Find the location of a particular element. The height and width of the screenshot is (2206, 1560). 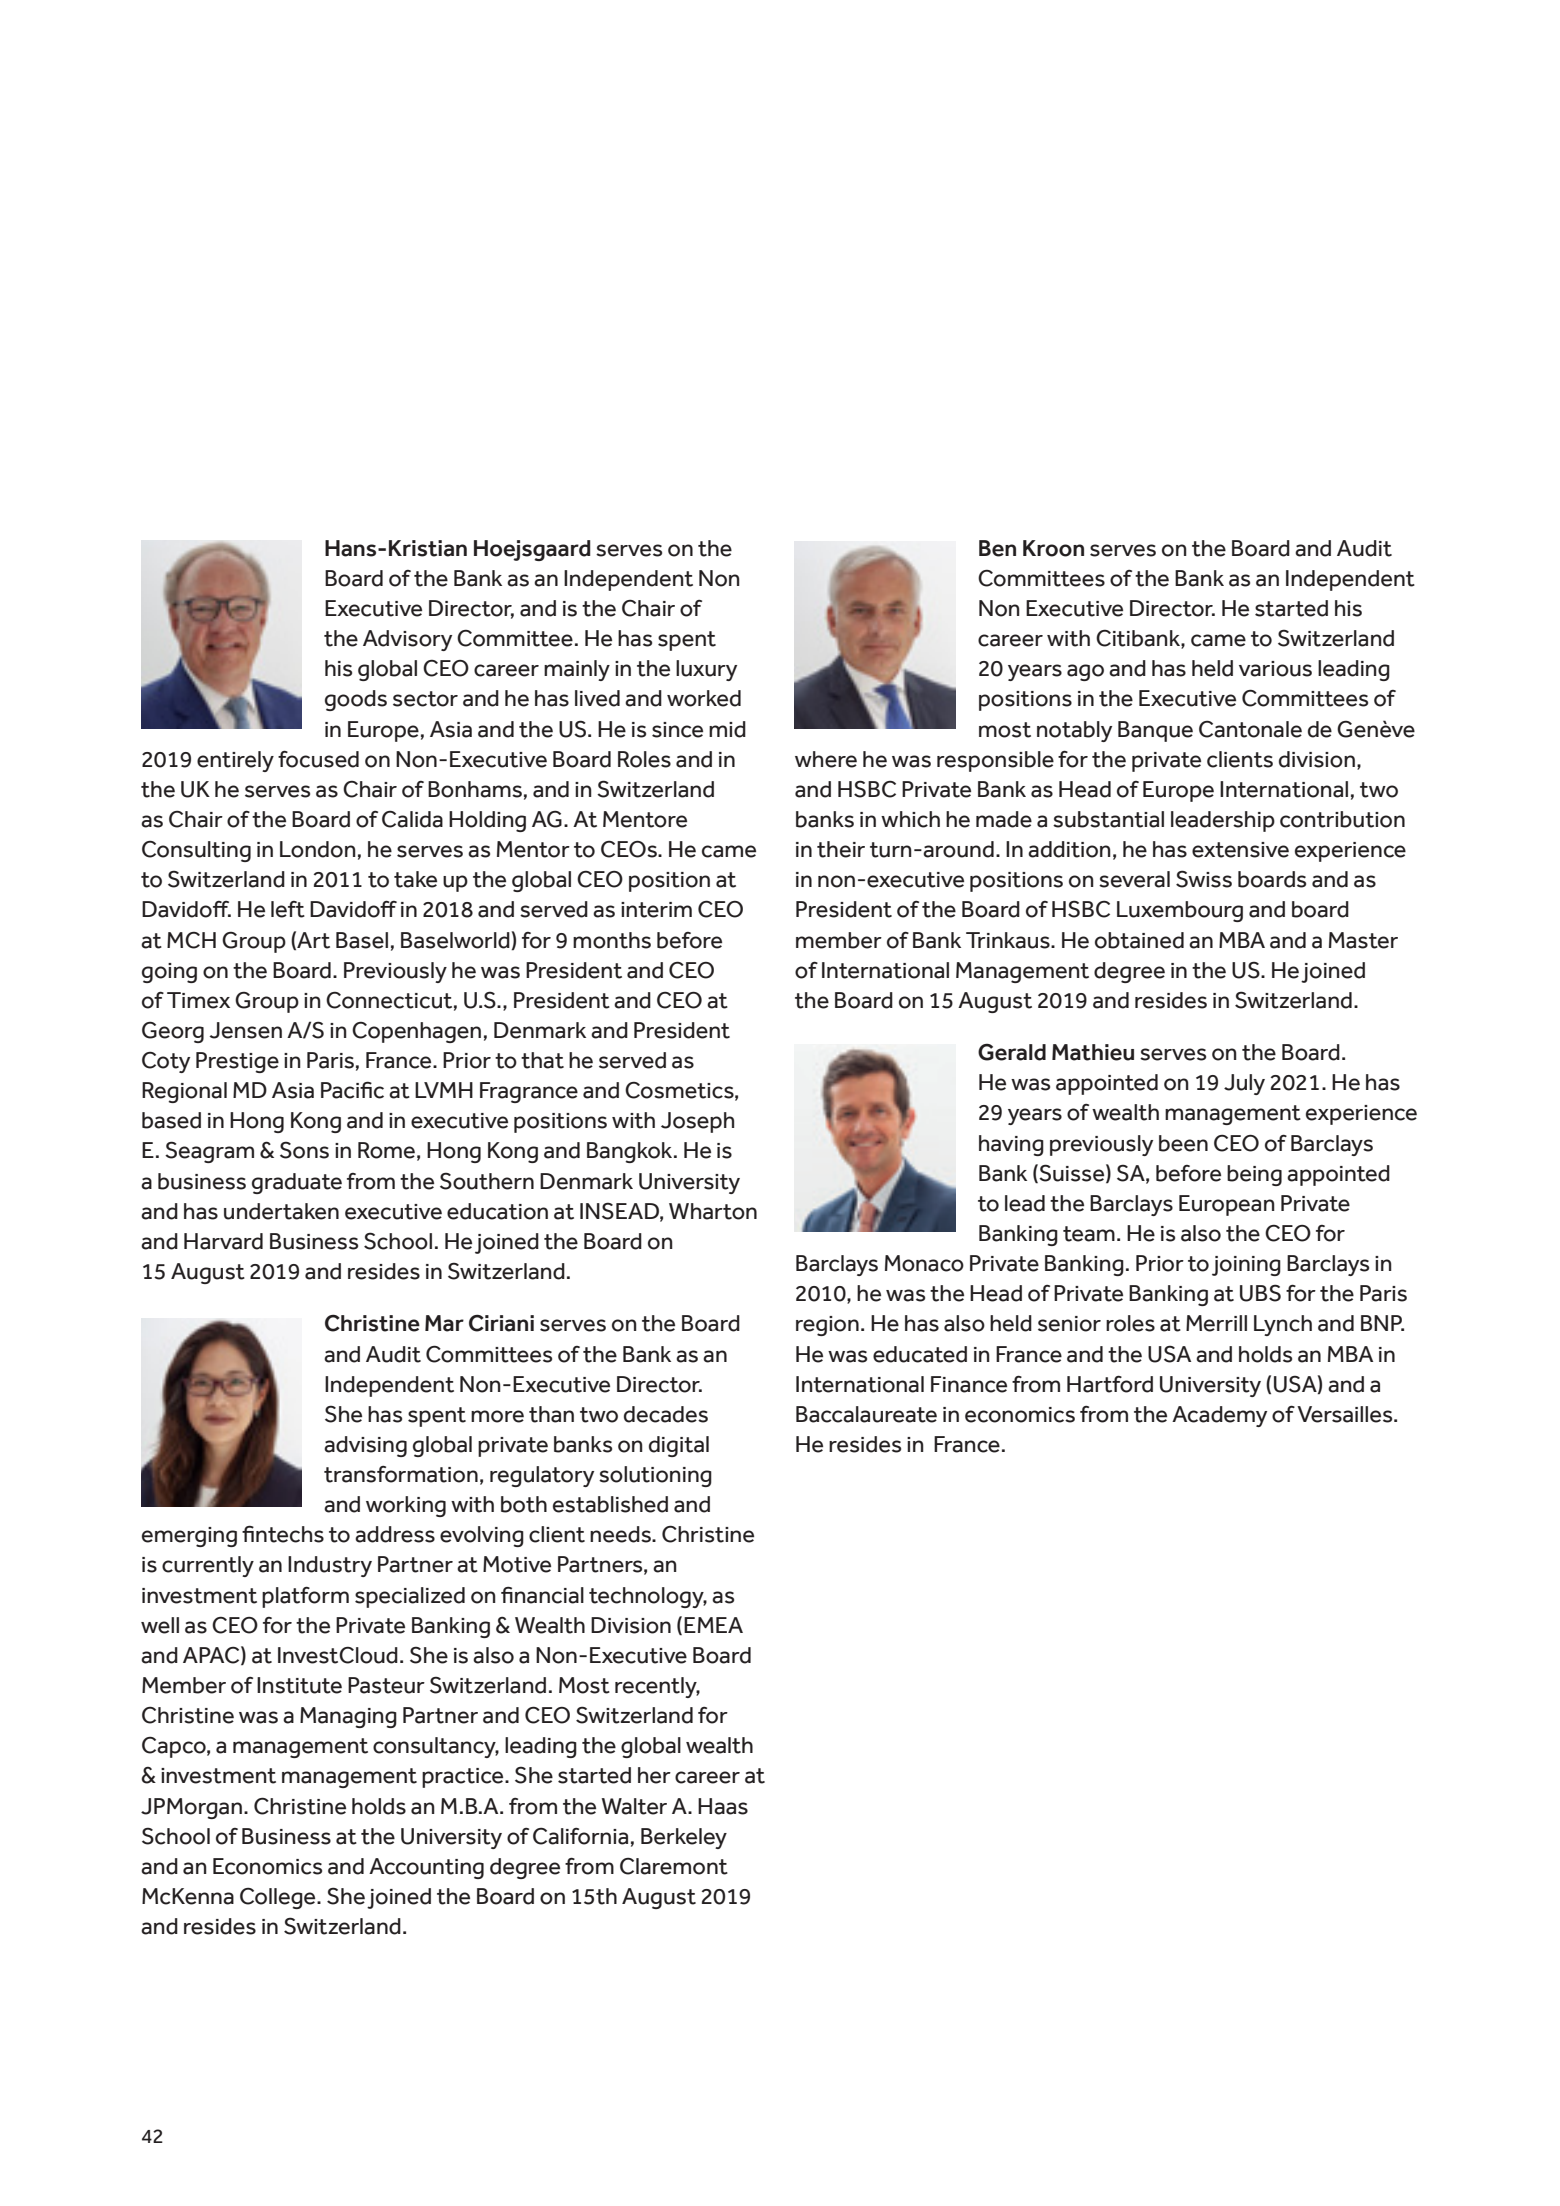

July is located at coordinates (1244, 1084).
